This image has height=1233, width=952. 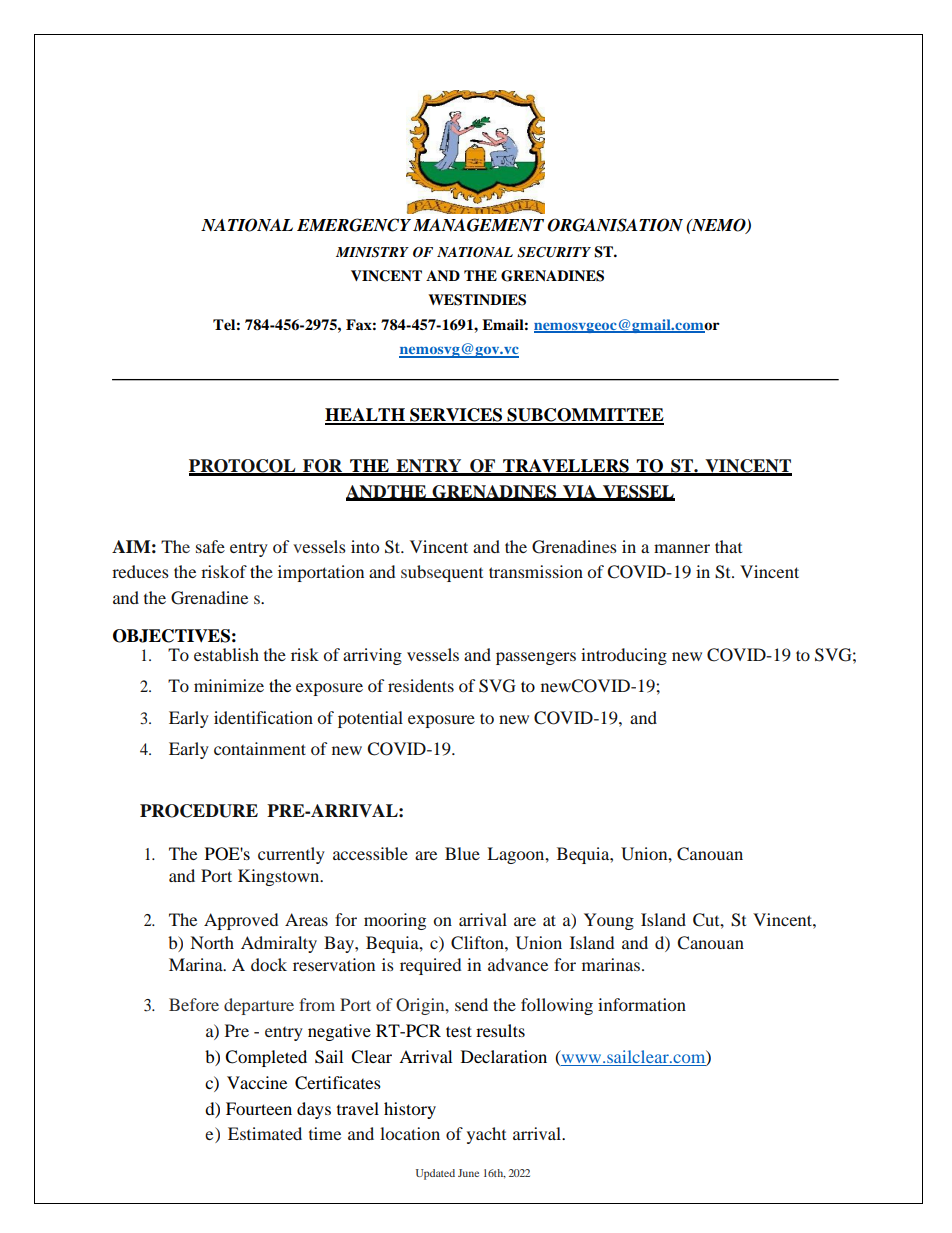 What do you see at coordinates (421, 685) in the image?
I see `residents` at bounding box center [421, 685].
